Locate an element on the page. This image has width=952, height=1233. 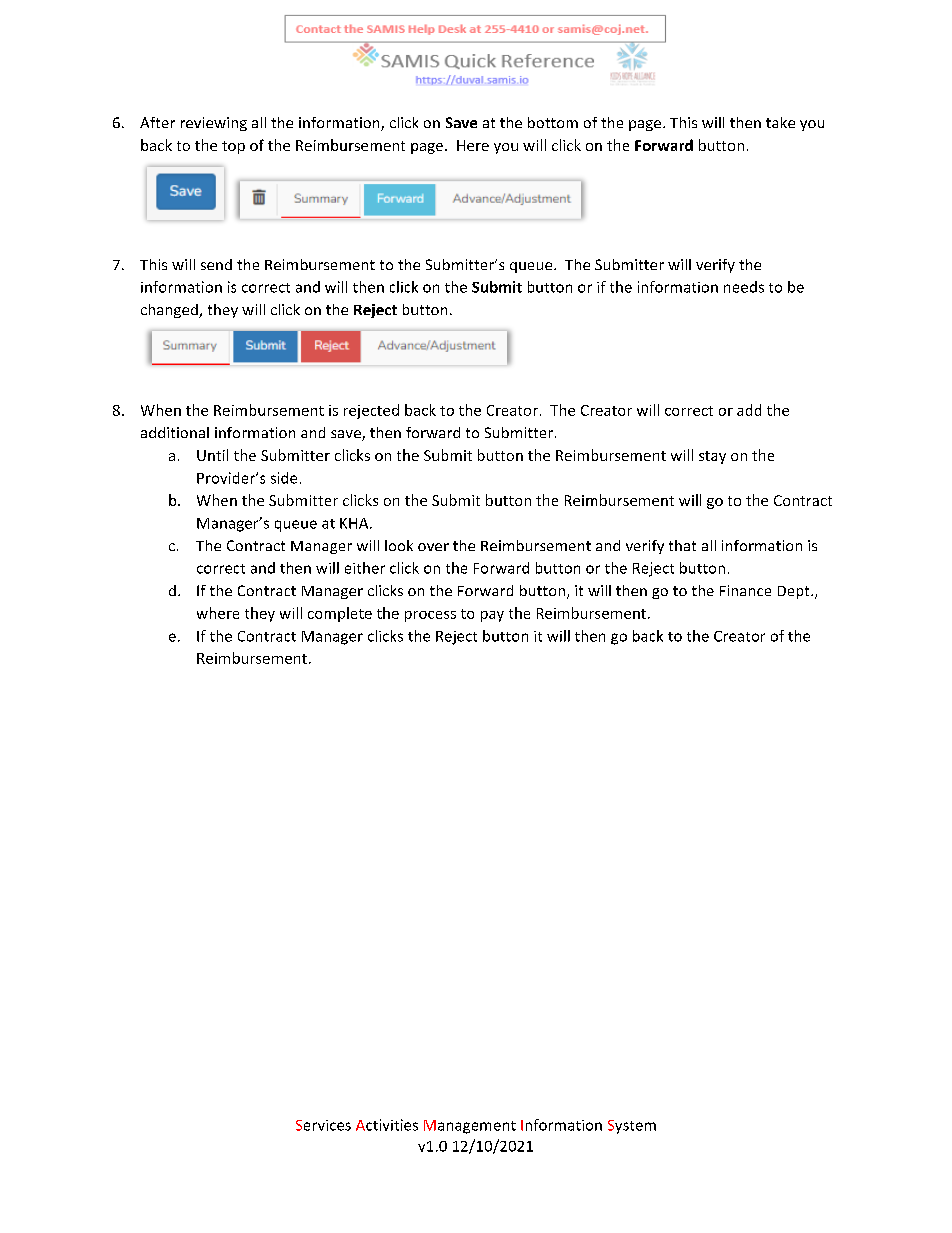
top is located at coordinates (233, 147).
